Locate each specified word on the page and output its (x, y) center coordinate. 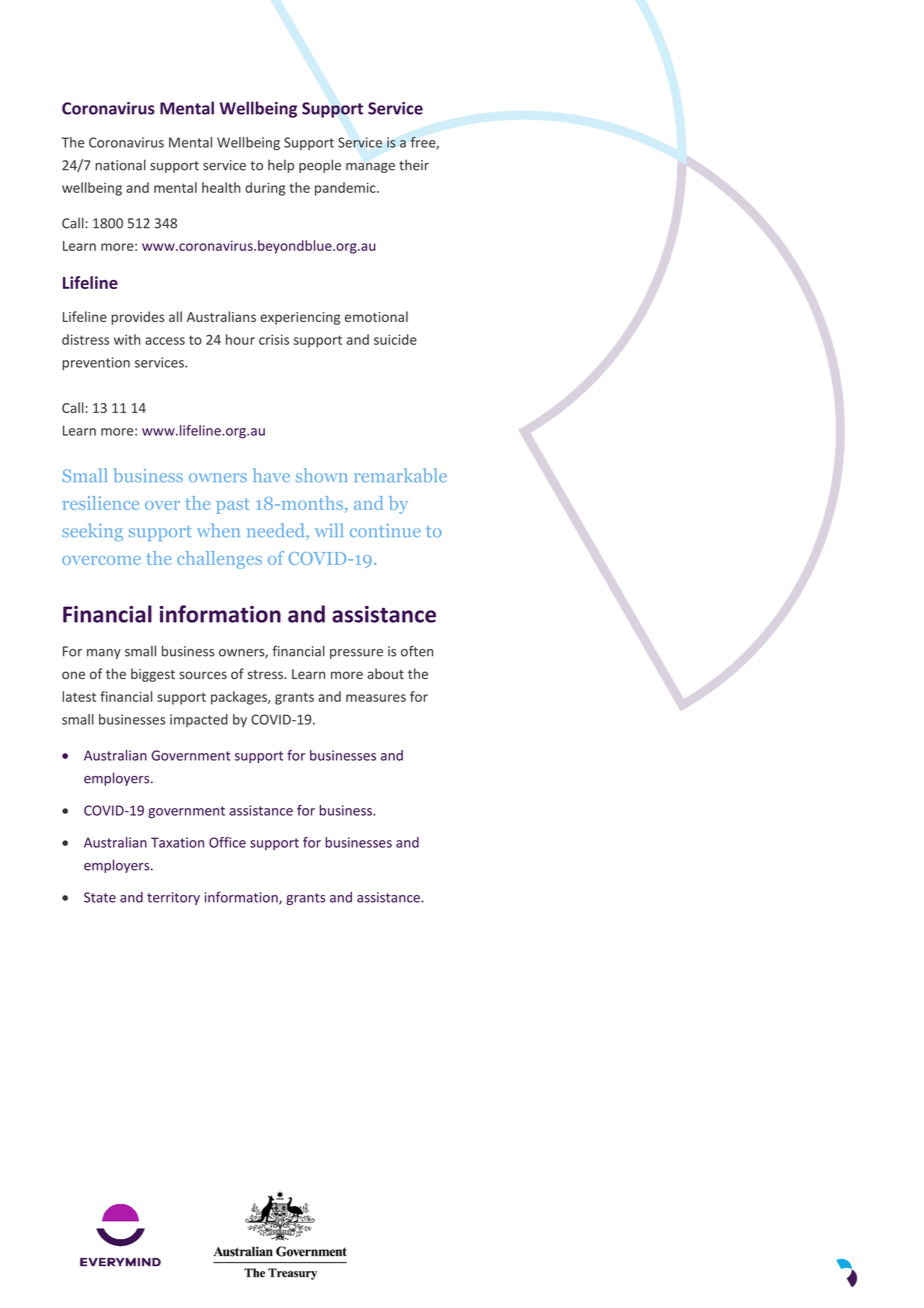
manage (370, 168)
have (271, 475)
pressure (356, 654)
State (100, 897)
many (104, 654)
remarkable (400, 475)
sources (203, 675)
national (120, 165)
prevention (96, 363)
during (265, 189)
